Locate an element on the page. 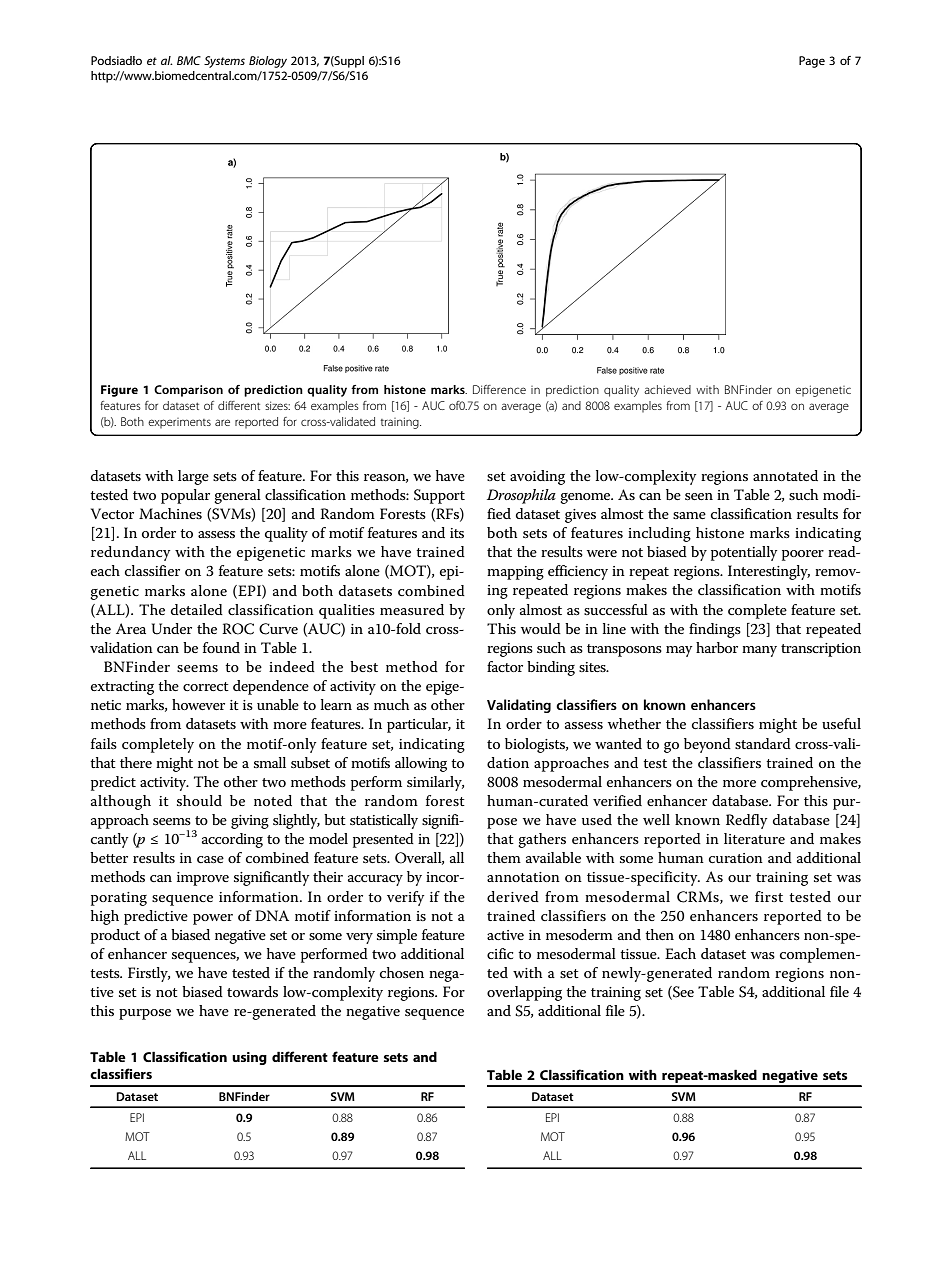  Comparison is located at coordinates (188, 391).
